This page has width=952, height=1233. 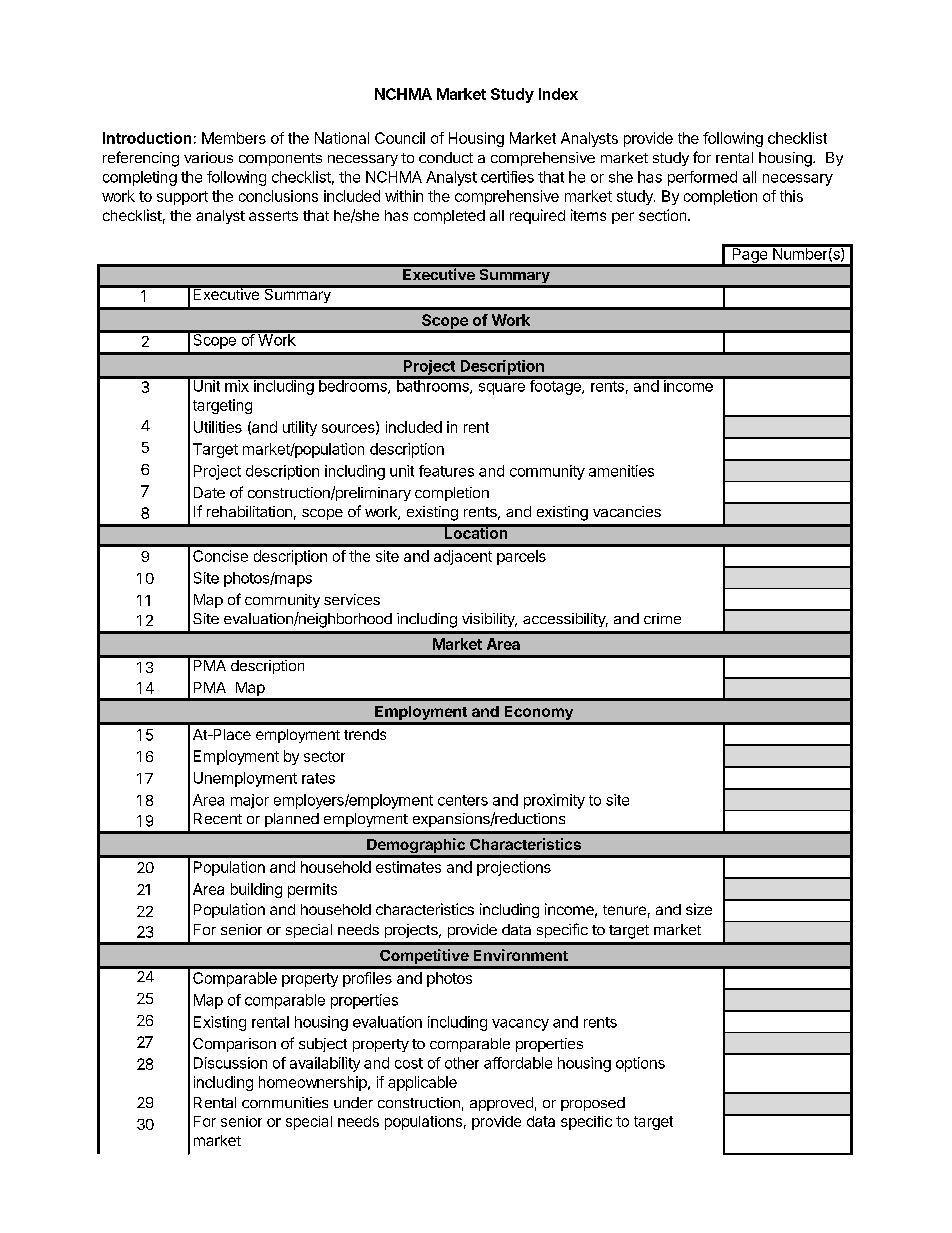 I want to click on Discussion, so click(x=230, y=1063).
